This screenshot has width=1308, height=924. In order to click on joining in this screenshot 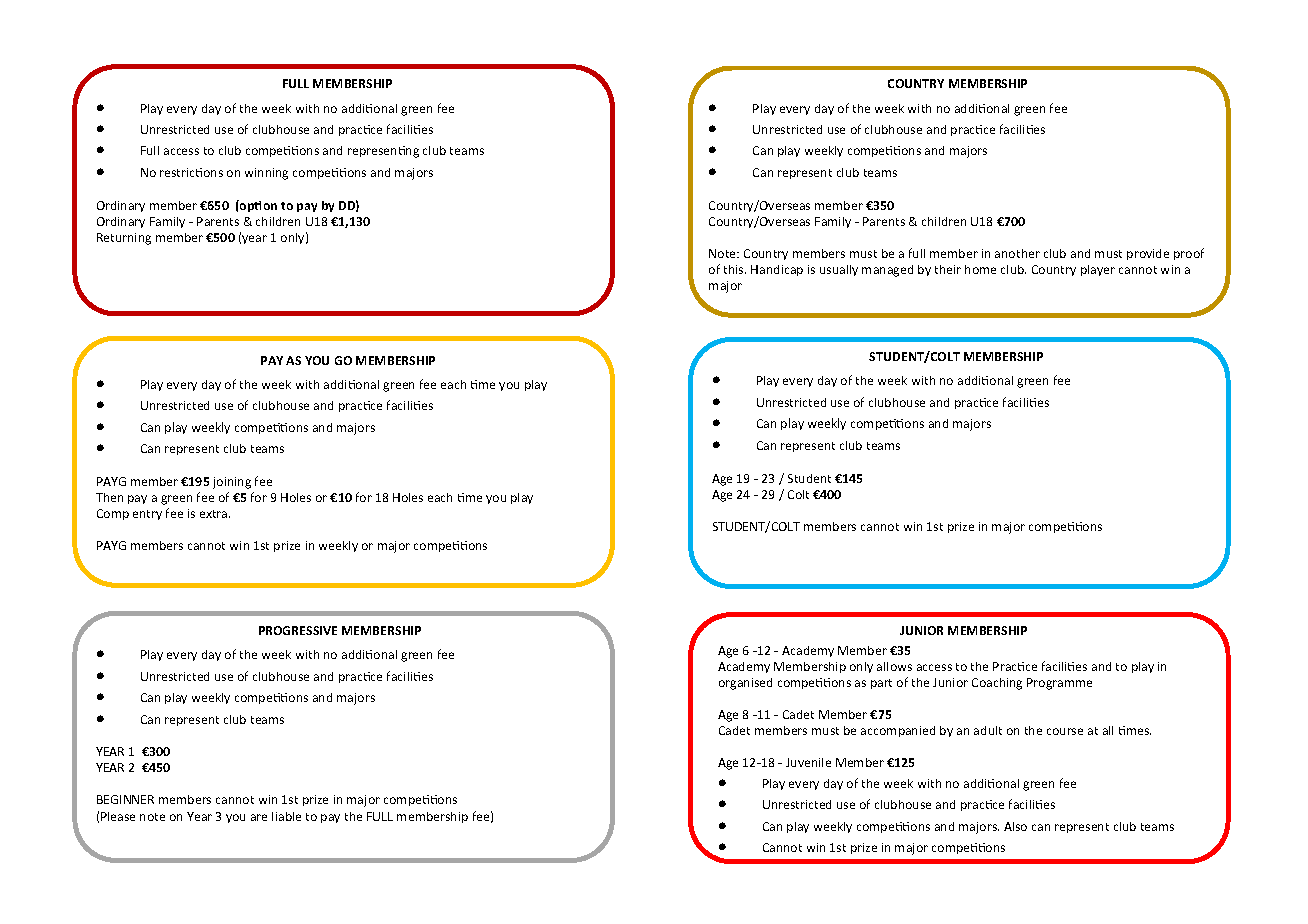, I will do `click(232, 483)`.
